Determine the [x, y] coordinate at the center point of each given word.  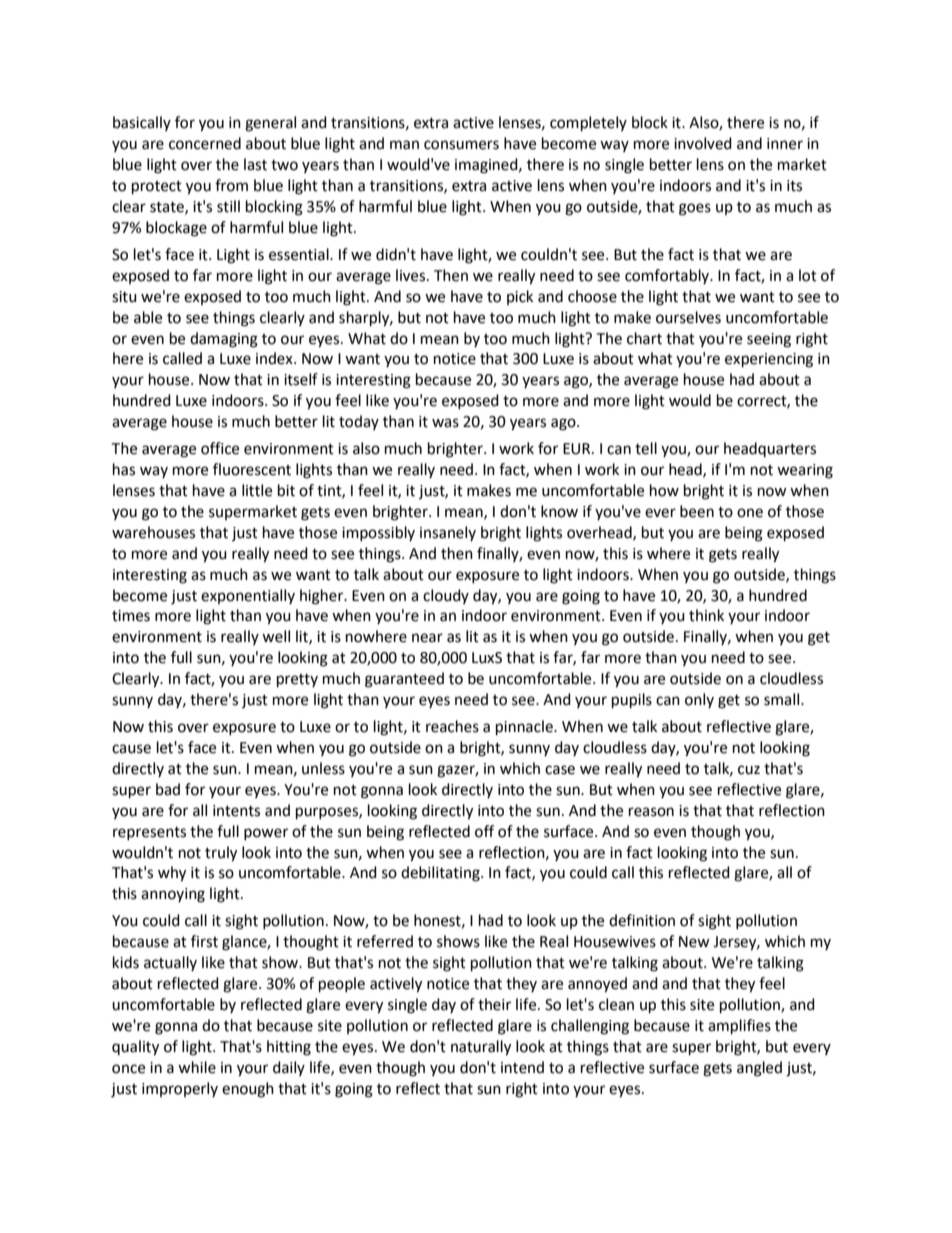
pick [520, 297]
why [172, 874]
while [197, 1067]
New [694, 942]
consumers [461, 145]
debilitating [441, 874]
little [257, 490]
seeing [769, 340]
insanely [448, 533]
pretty [297, 681]
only [699, 700]
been [697, 511]
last [255, 164]
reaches [452, 726]
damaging [224, 340]
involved [703, 143]
